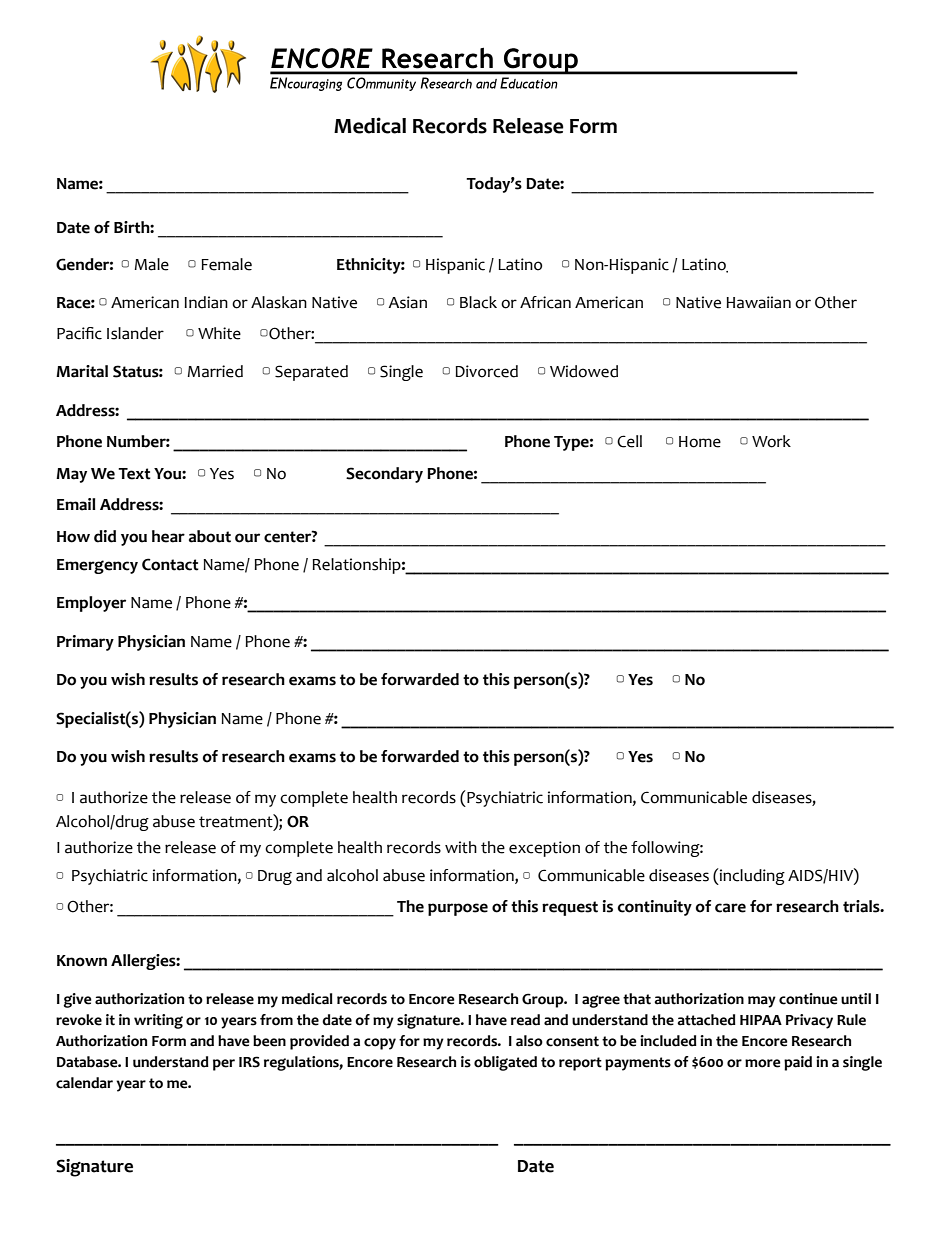  Describe the element at coordinates (135, 333) in the screenshot. I see `Islander` at that location.
